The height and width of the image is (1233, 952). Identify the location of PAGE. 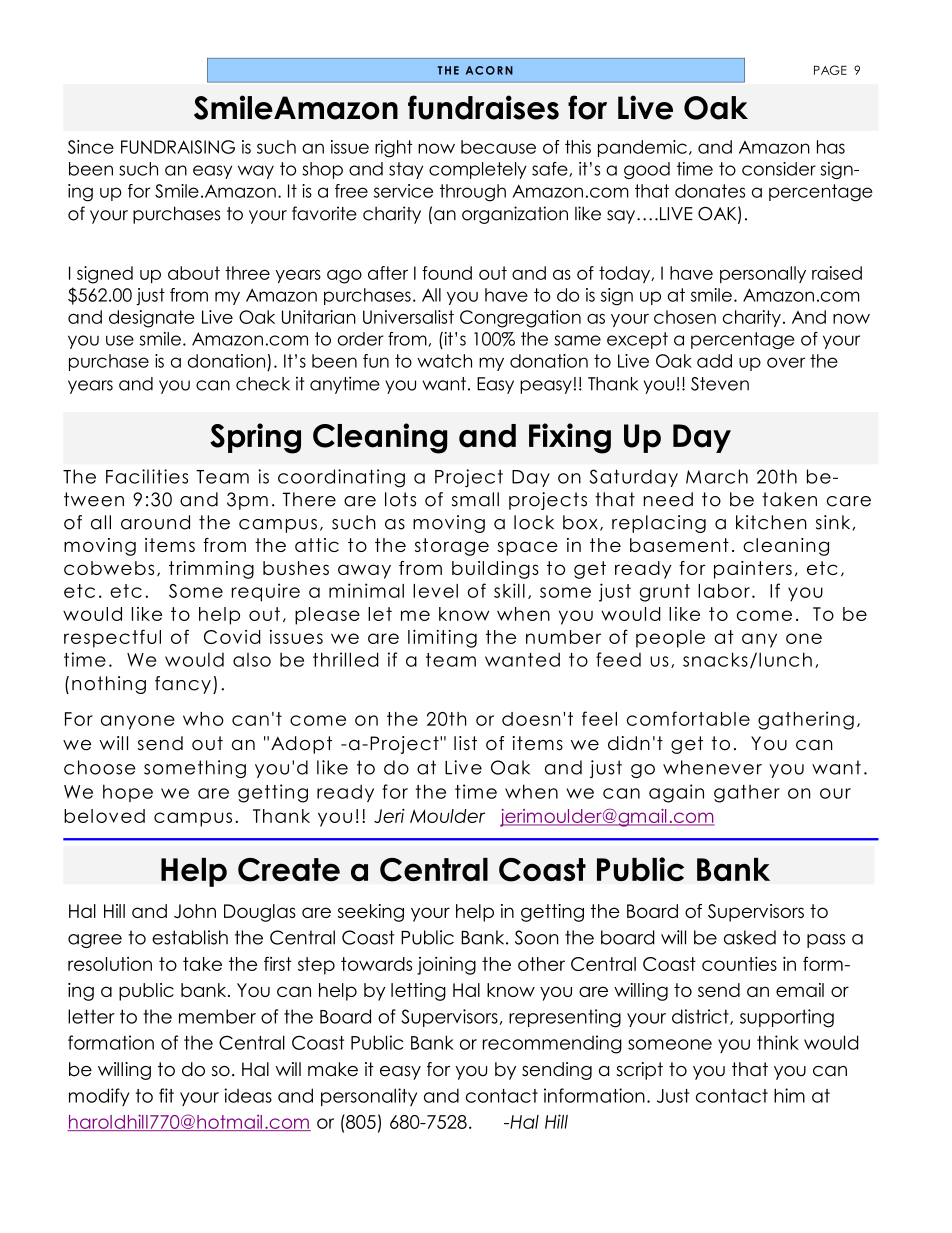
(830, 70).
